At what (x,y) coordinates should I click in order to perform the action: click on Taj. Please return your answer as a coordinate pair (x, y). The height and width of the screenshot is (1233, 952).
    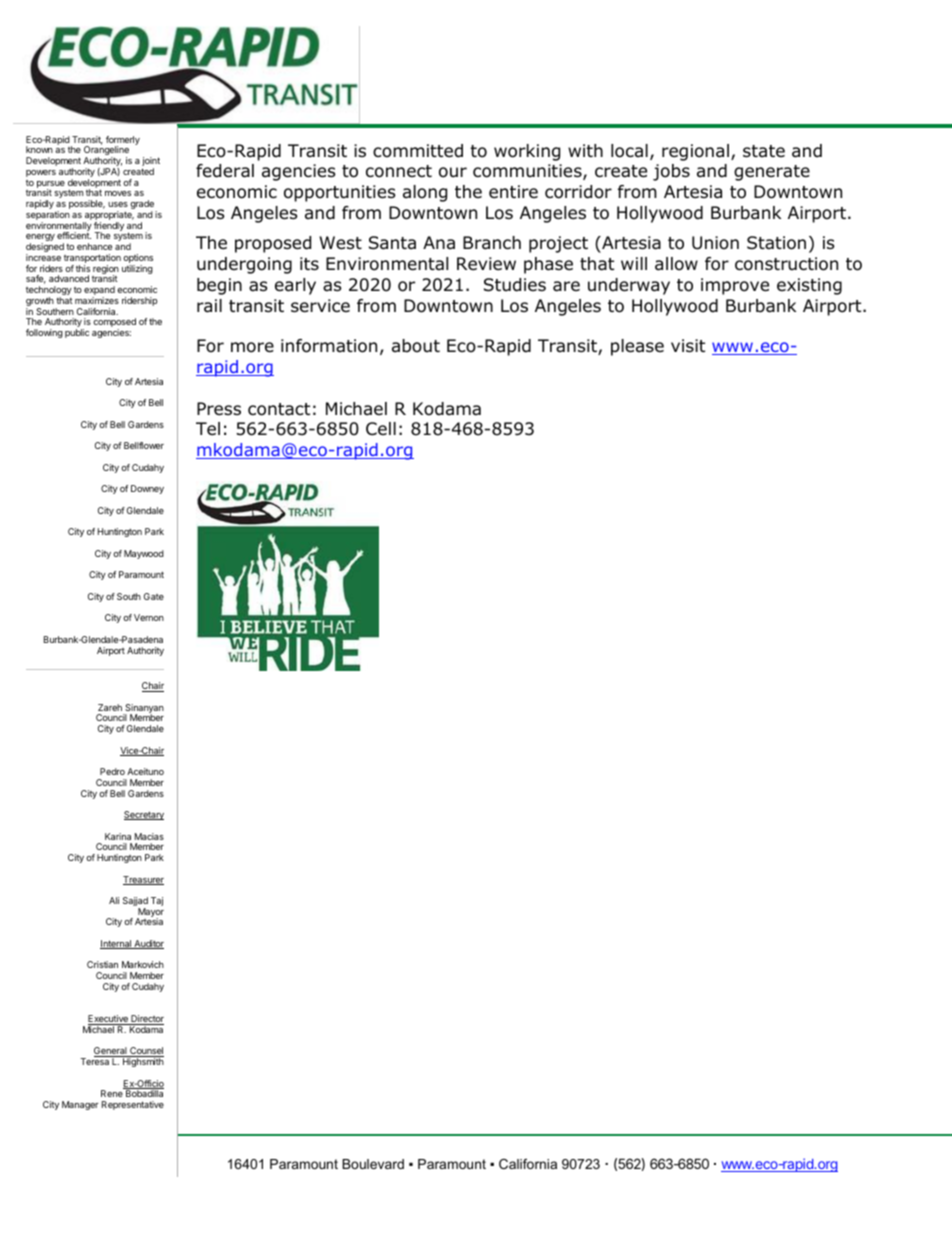
    Looking at the image, I should click on (157, 901).
